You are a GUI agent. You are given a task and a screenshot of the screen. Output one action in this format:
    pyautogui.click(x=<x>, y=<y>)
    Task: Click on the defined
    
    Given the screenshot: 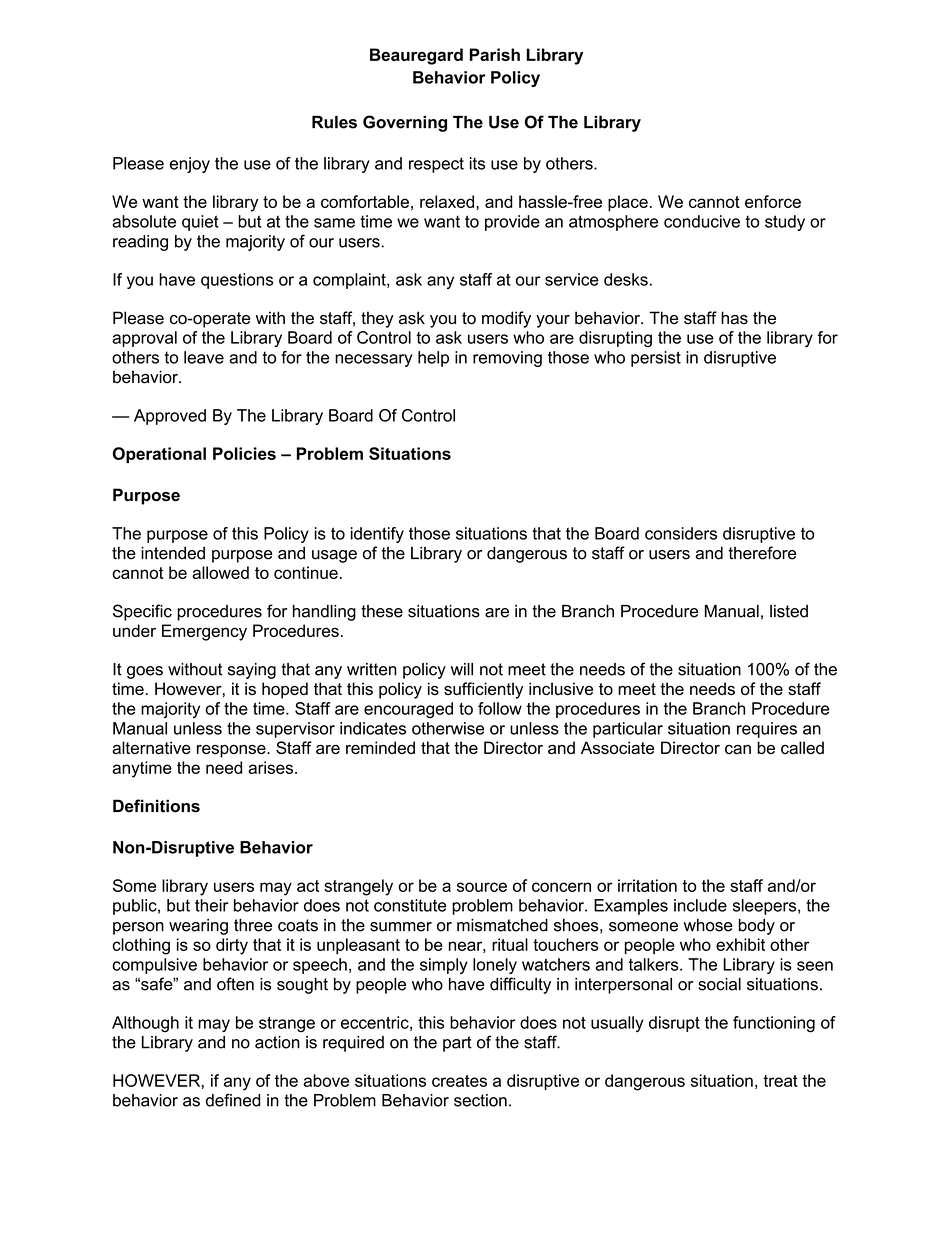 What is the action you would take?
    pyautogui.click(x=233, y=1100)
